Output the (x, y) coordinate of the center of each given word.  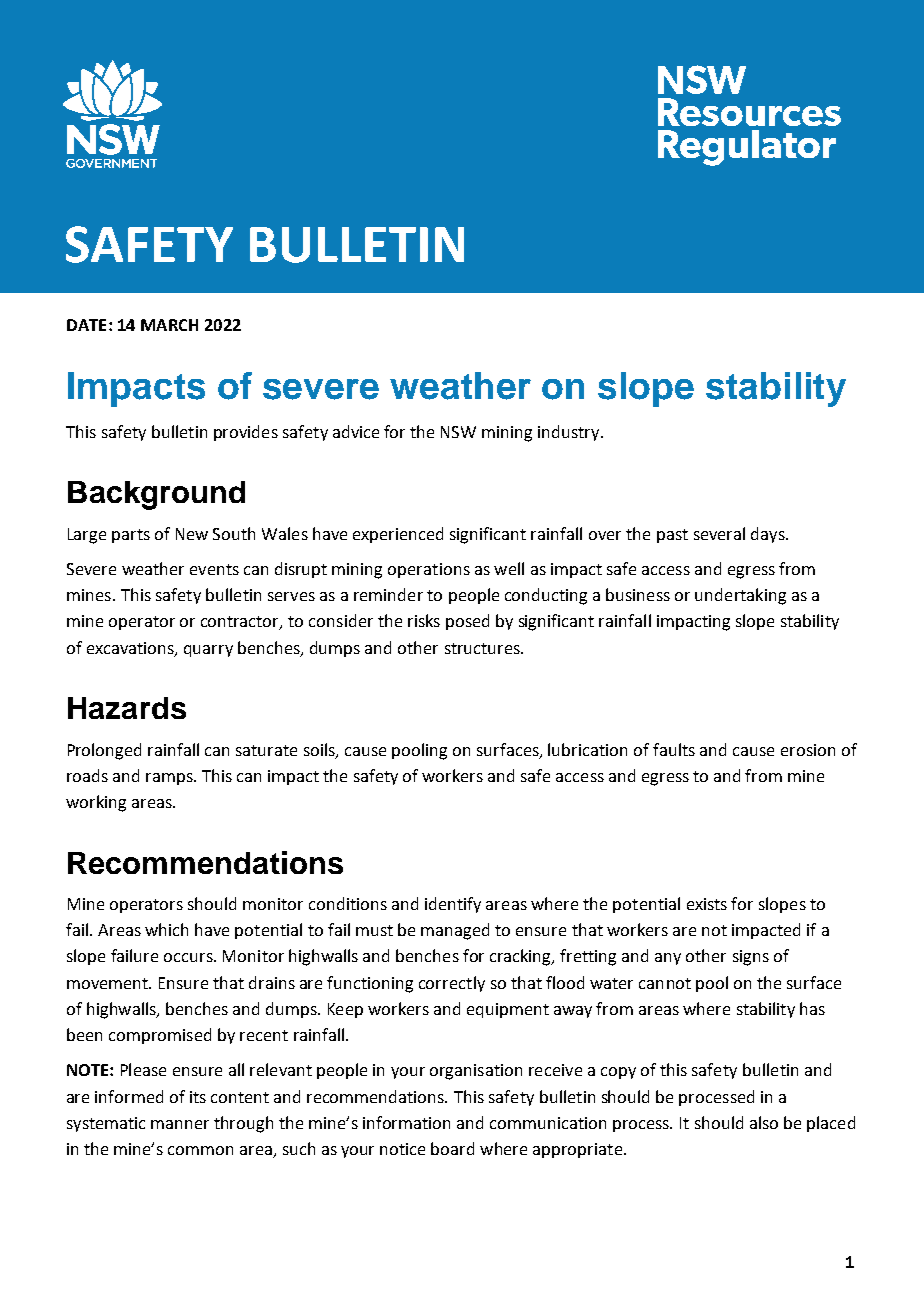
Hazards (127, 708)
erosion (808, 750)
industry (570, 433)
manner (180, 1124)
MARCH (169, 325)
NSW (458, 432)
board (452, 1148)
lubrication (587, 749)
